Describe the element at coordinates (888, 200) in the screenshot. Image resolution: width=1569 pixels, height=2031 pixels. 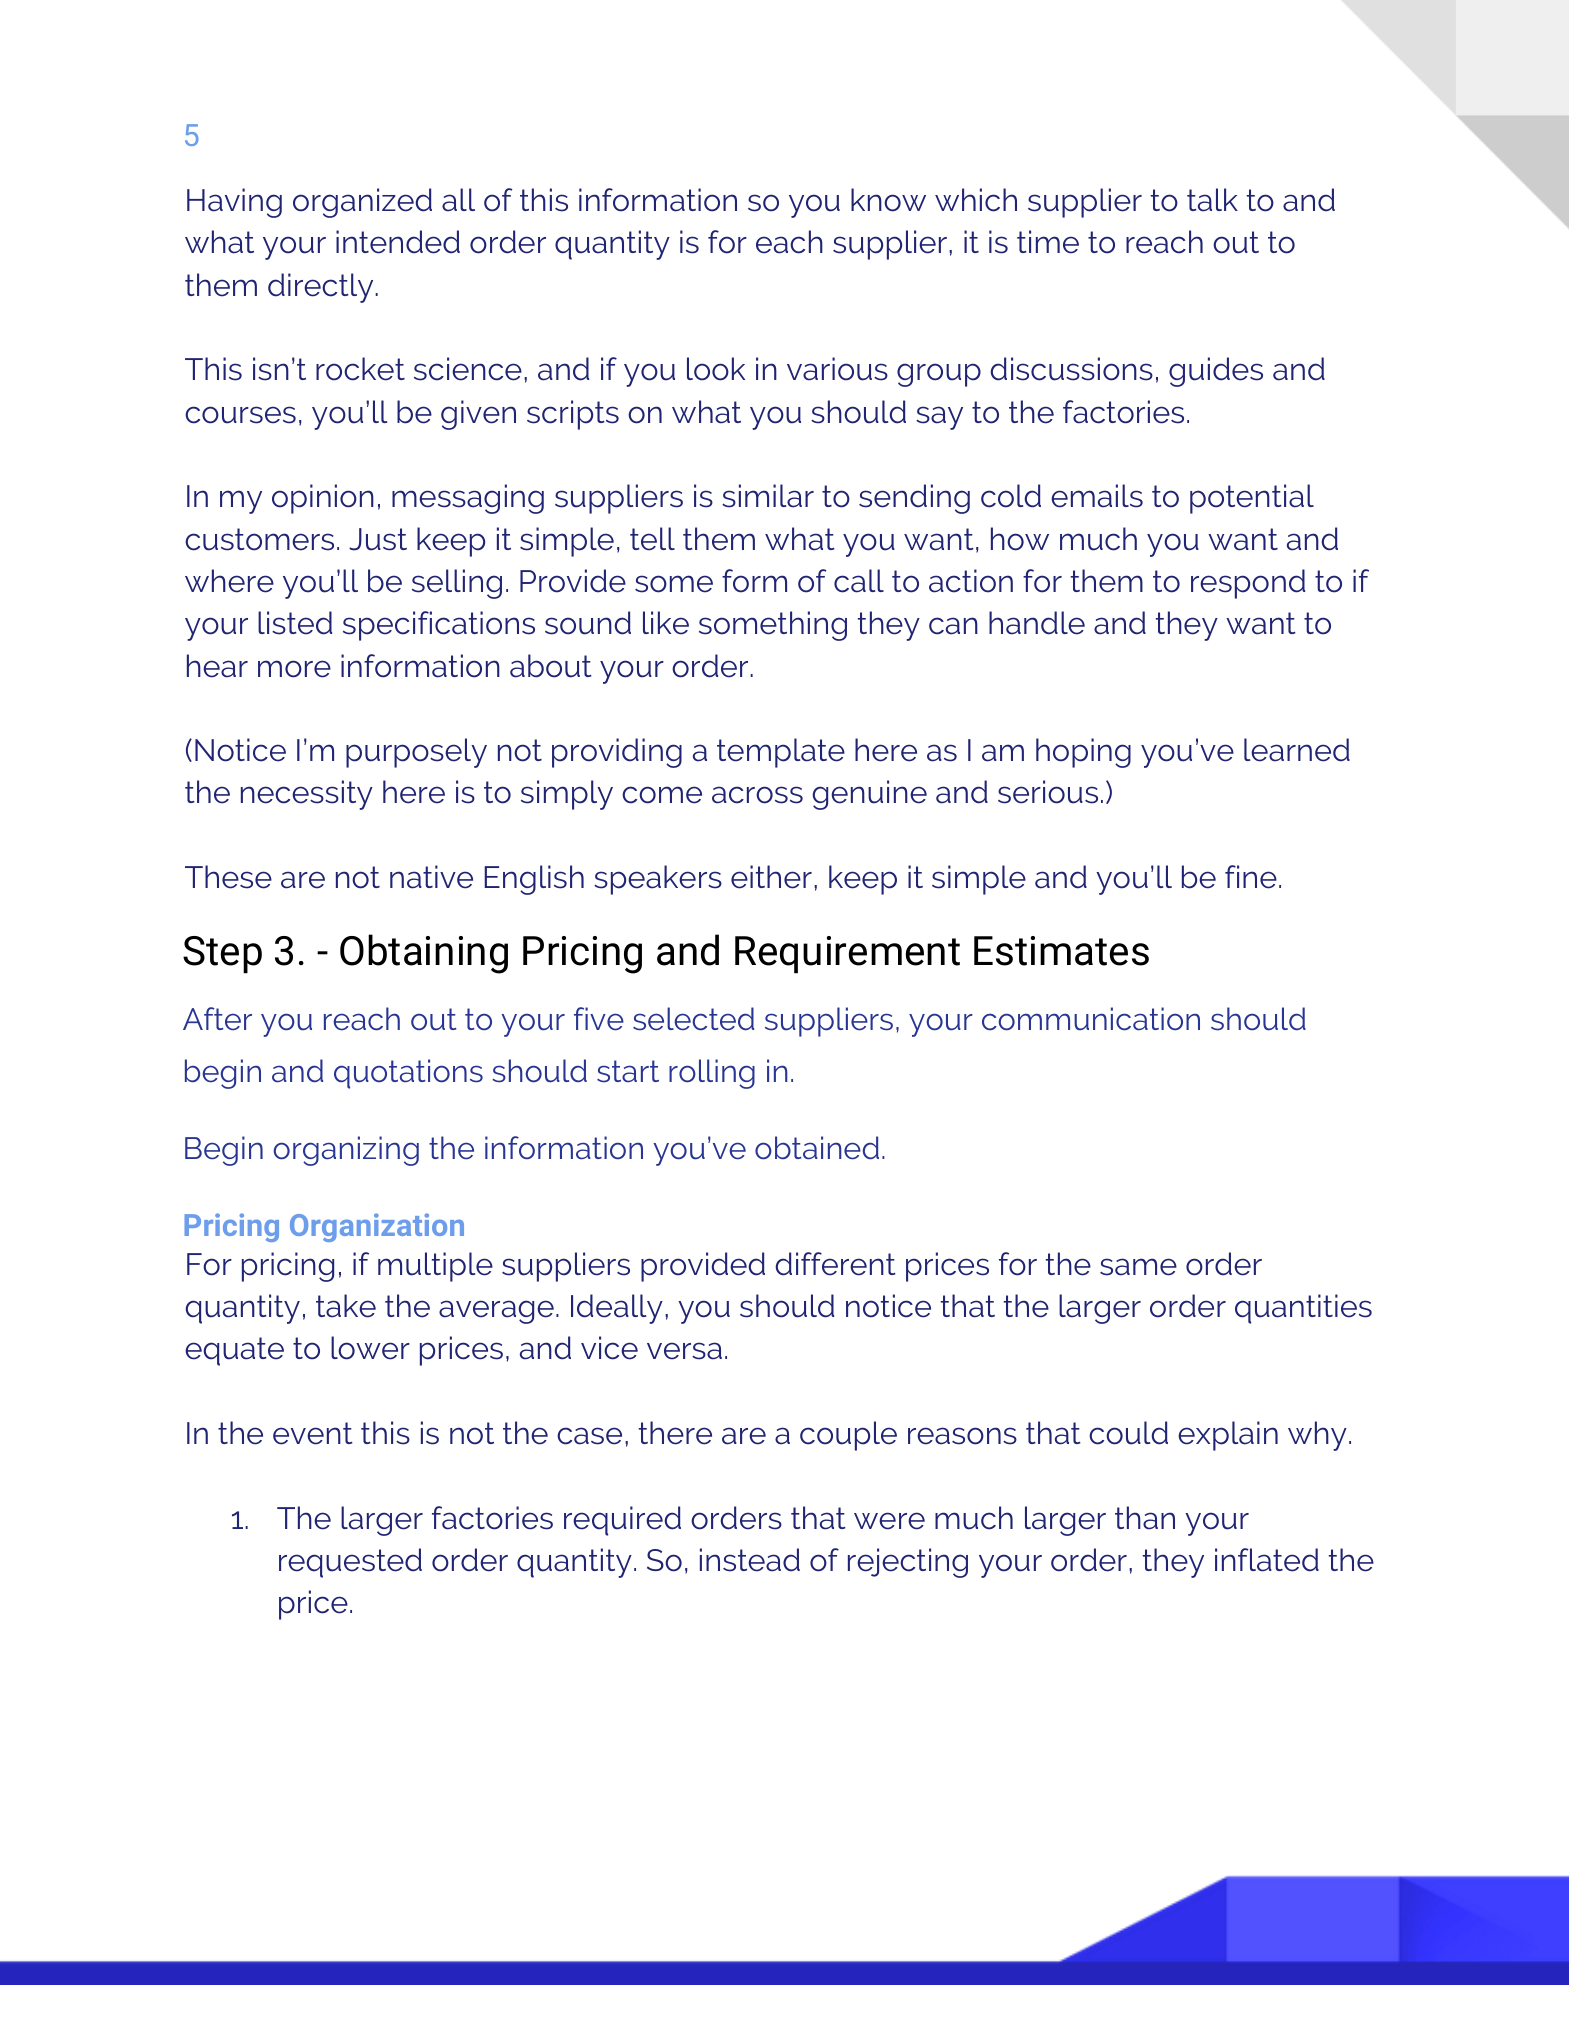
I see `know` at that location.
